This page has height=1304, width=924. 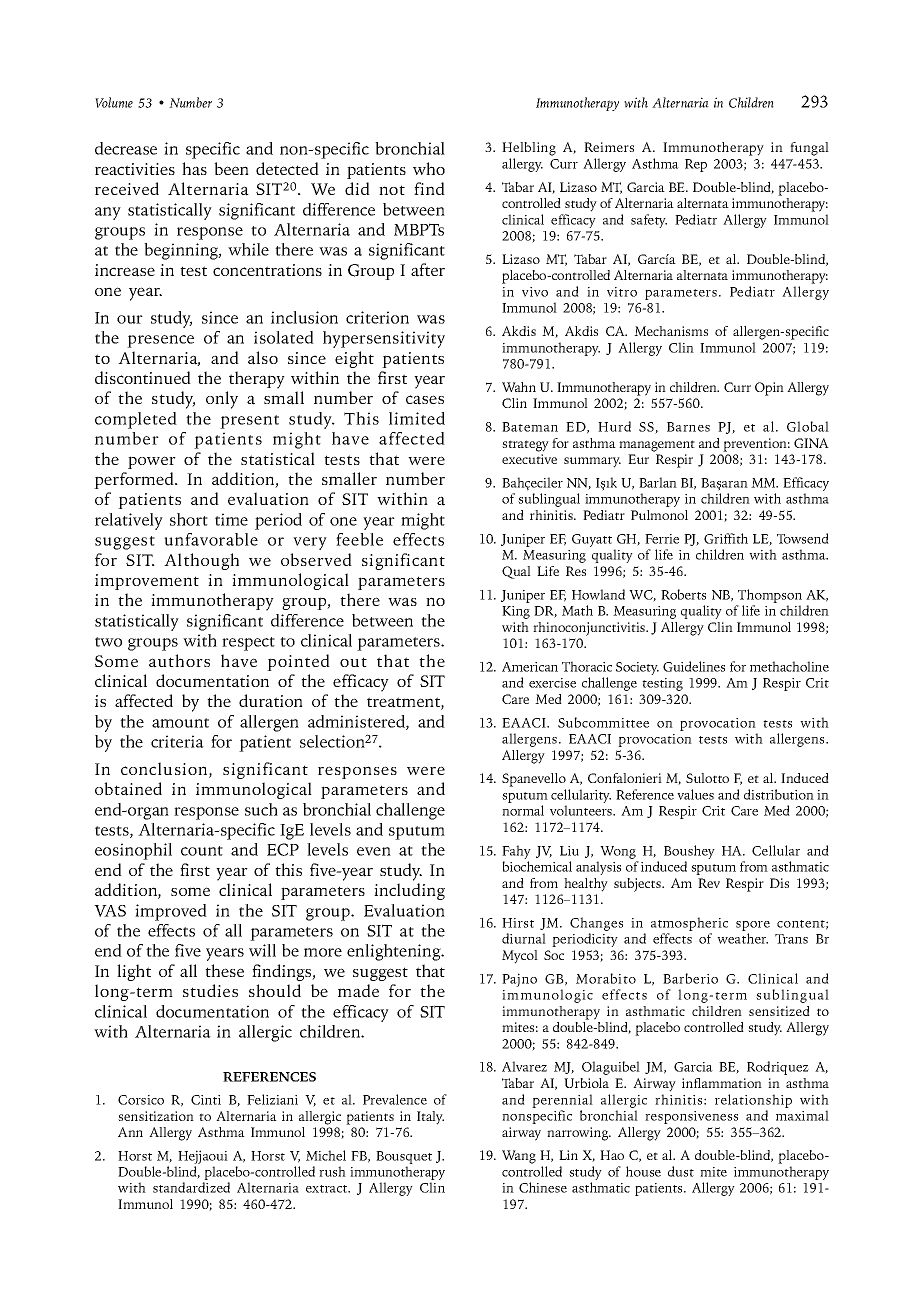 I want to click on has, so click(x=194, y=169).
